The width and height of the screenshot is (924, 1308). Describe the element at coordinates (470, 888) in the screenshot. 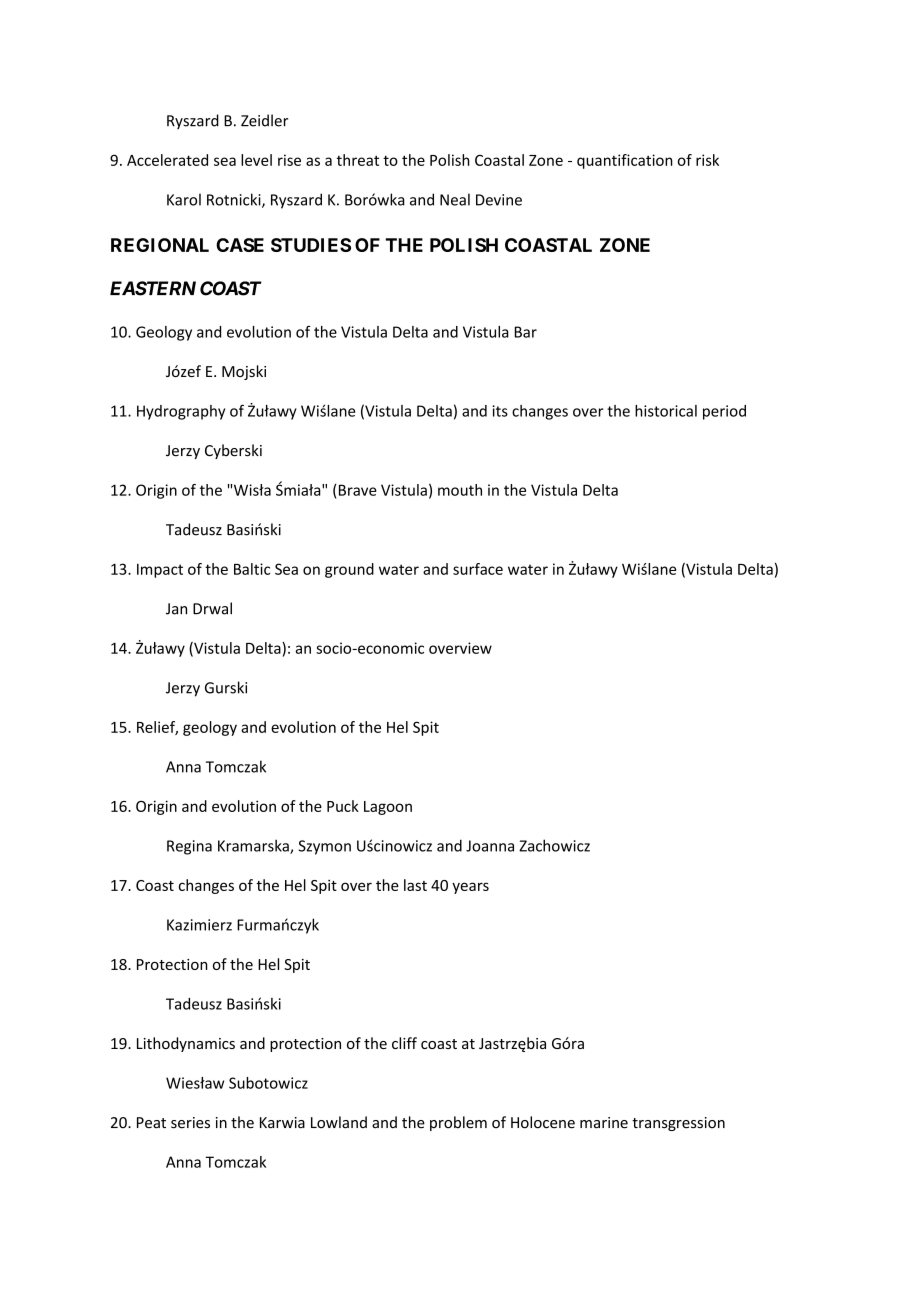

I see `years` at that location.
